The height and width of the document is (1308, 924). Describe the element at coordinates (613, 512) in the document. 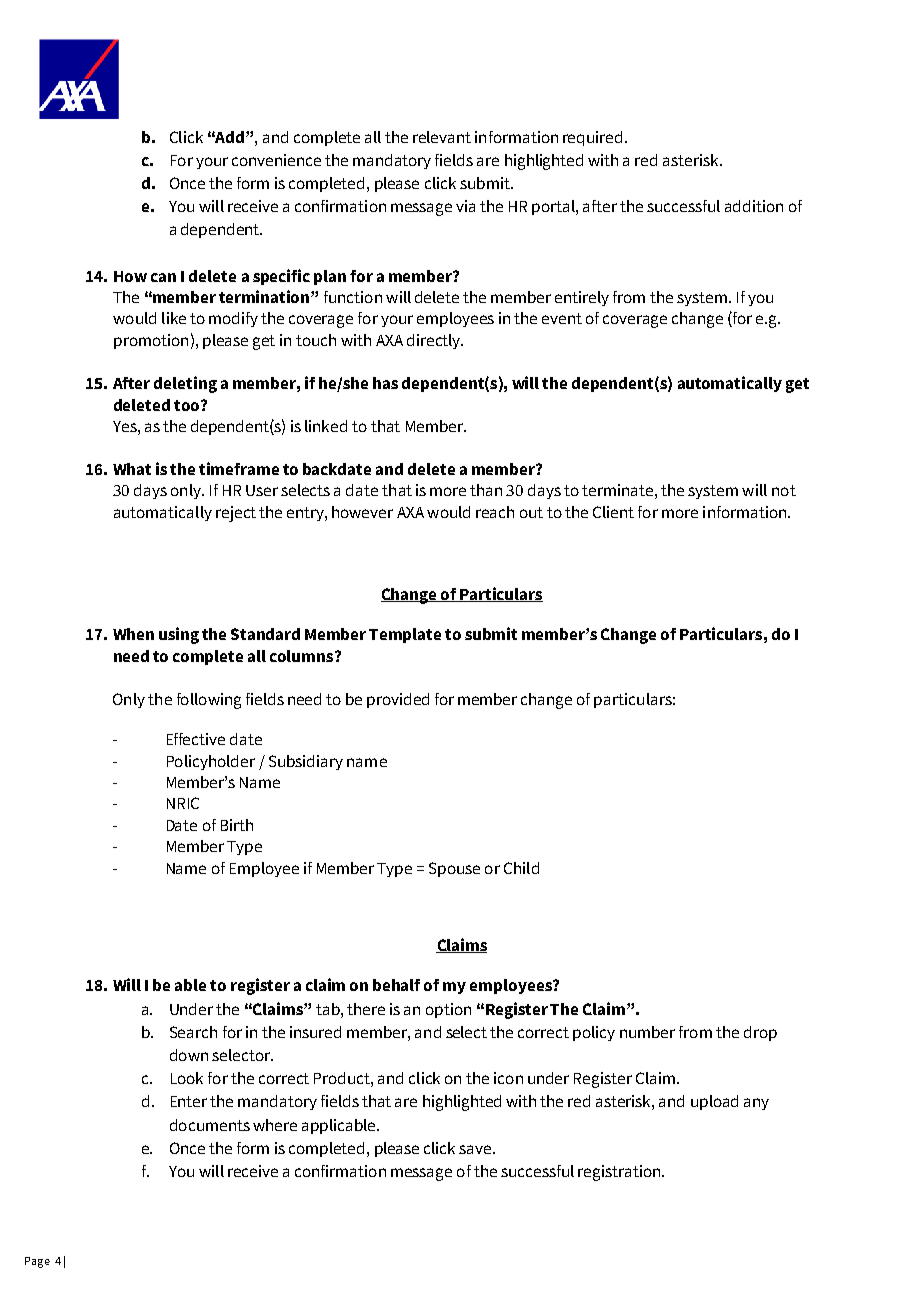

I see `Client` at that location.
